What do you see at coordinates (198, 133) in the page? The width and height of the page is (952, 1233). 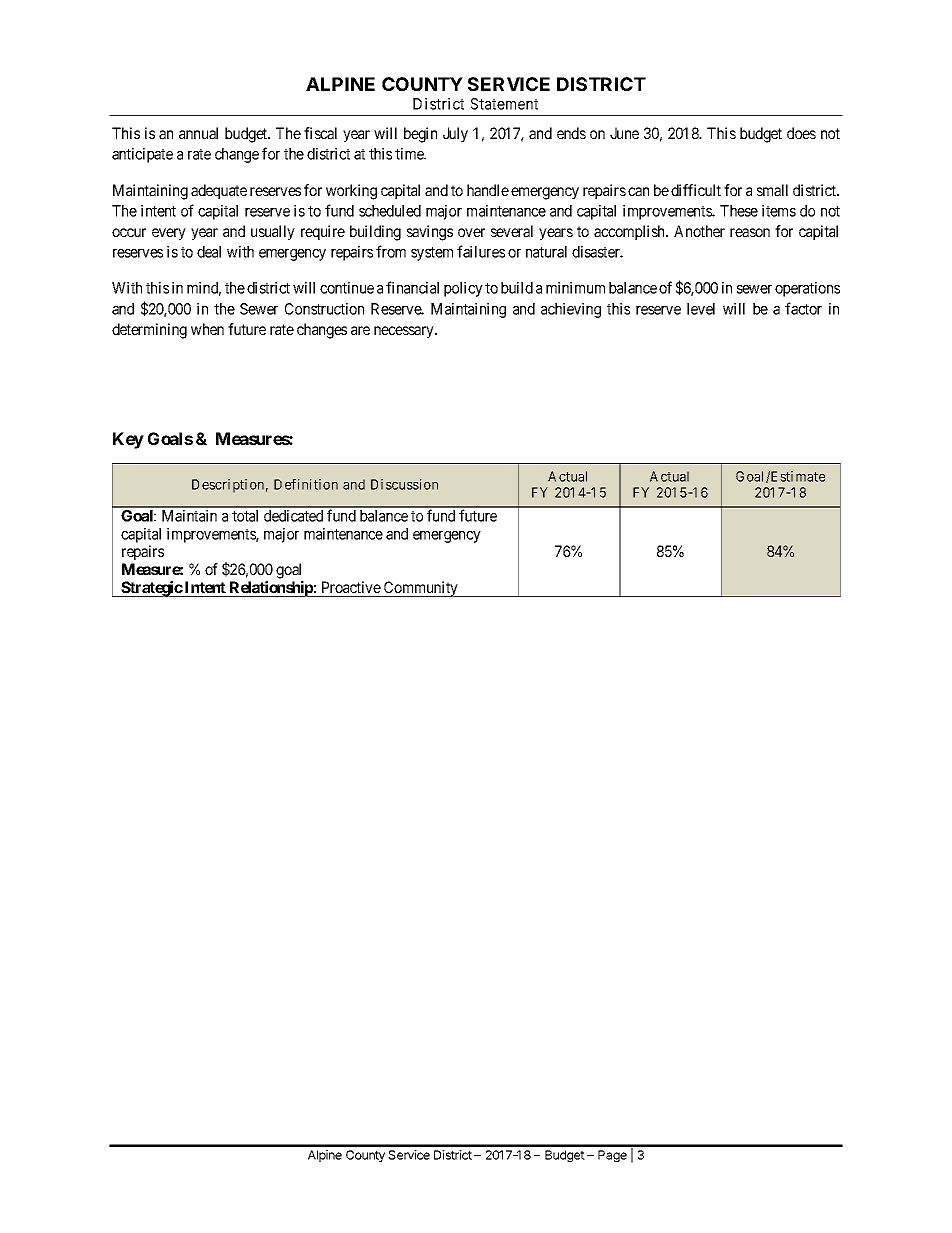 I see `annual` at bounding box center [198, 133].
